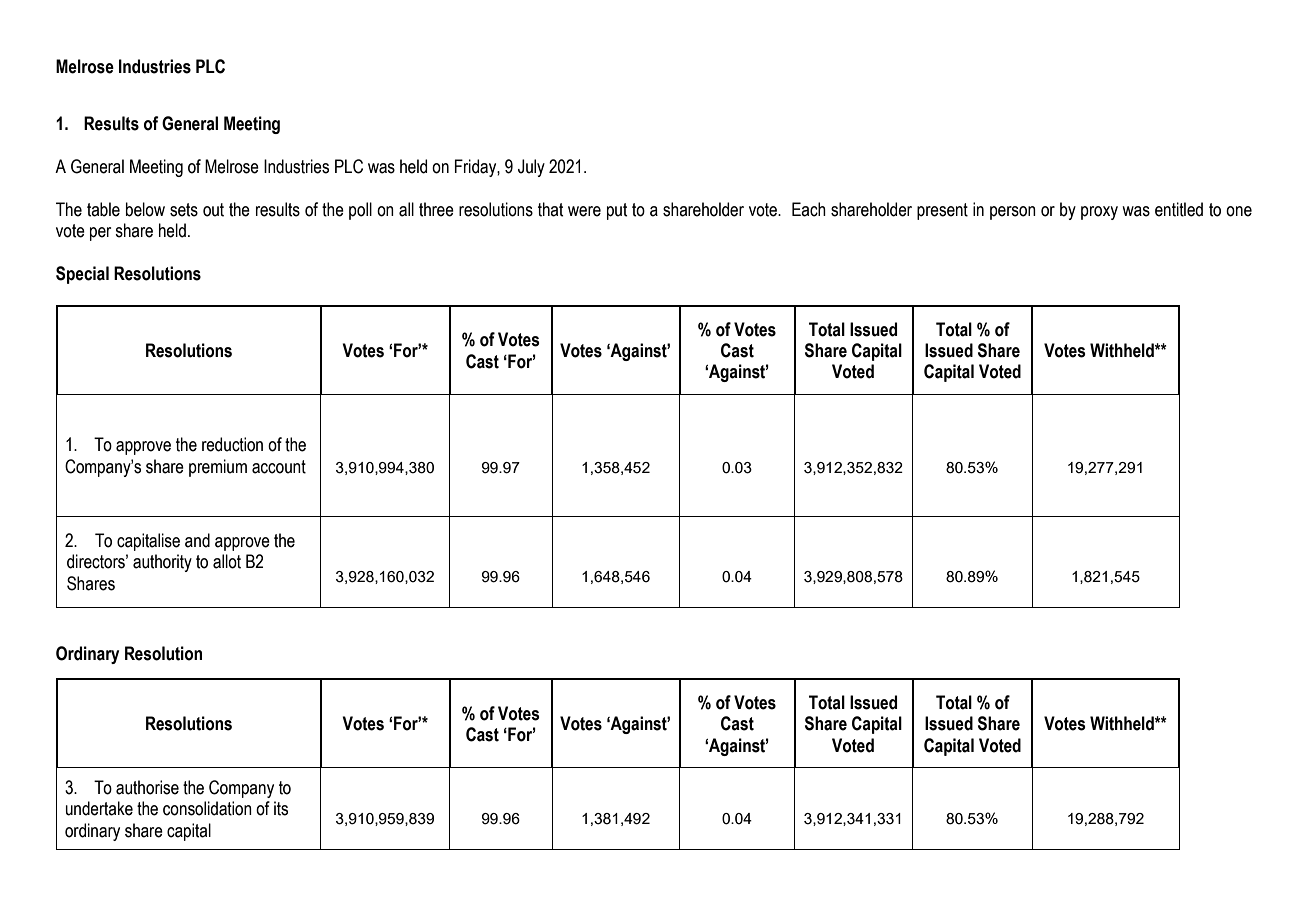 This screenshot has height=924, width=1308. Describe the element at coordinates (617, 211) in the screenshot. I see `put` at that location.
